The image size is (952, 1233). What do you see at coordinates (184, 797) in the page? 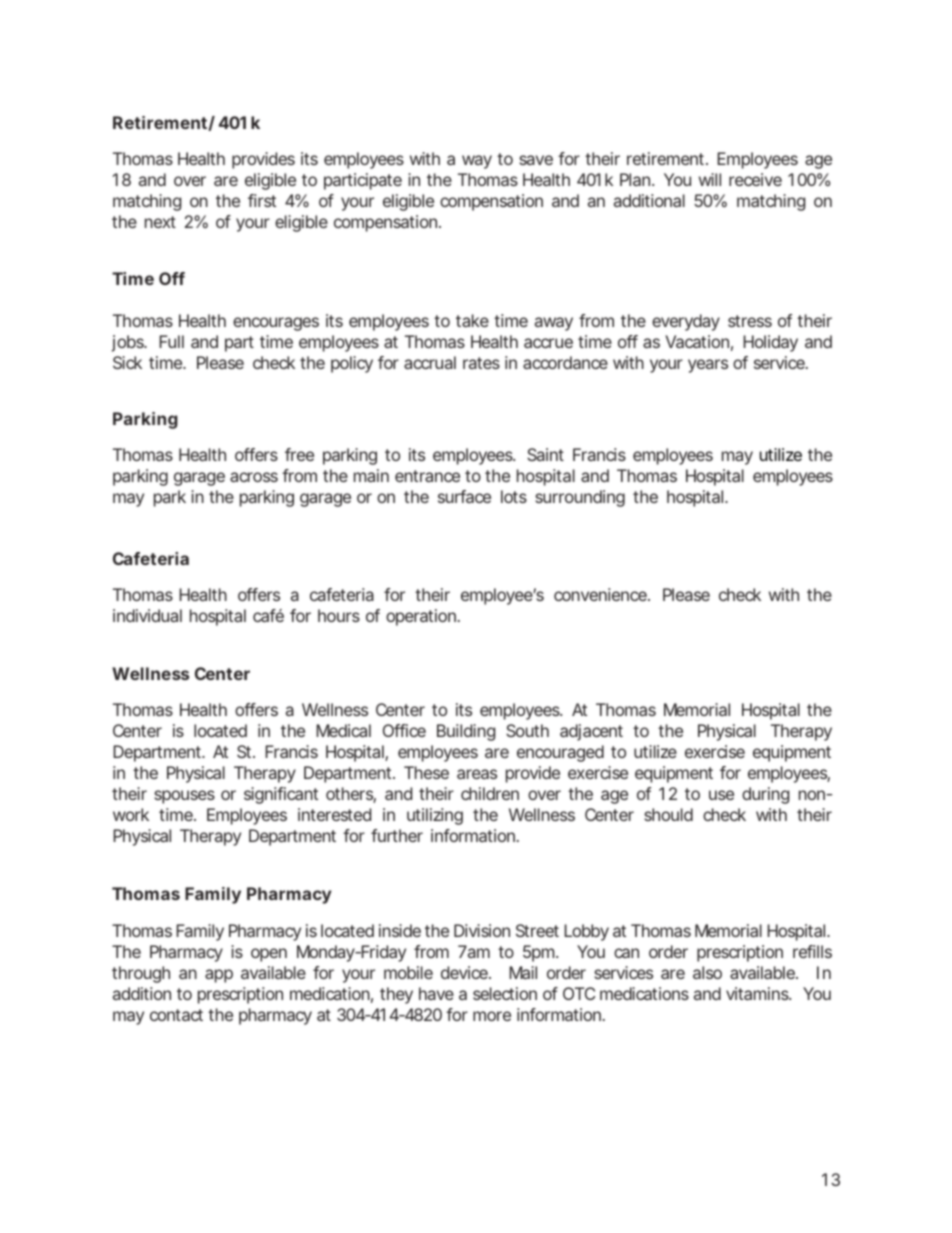
I see `spouses` at bounding box center [184, 797].
